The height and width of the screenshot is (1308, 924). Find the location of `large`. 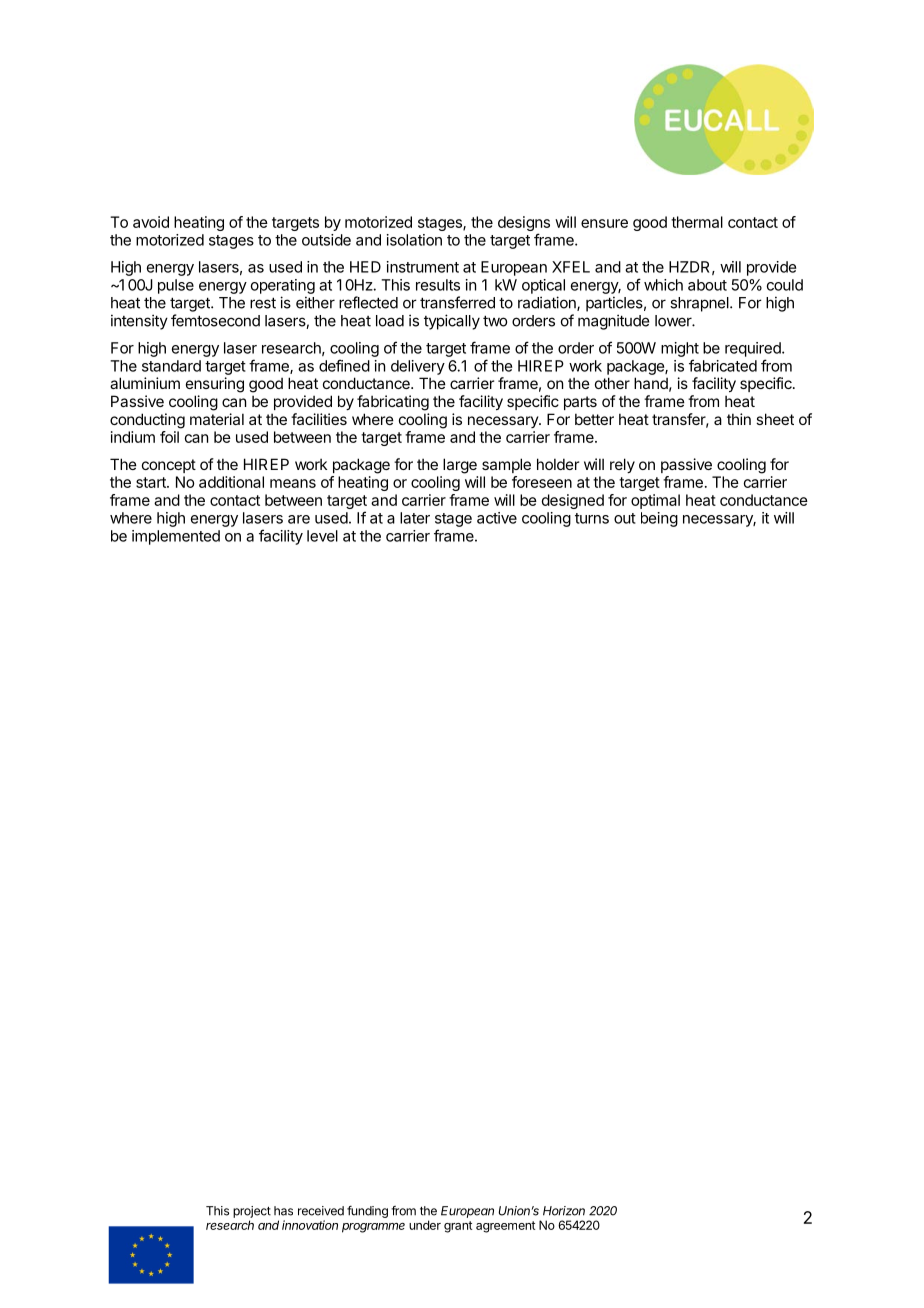

large is located at coordinates (460, 466).
